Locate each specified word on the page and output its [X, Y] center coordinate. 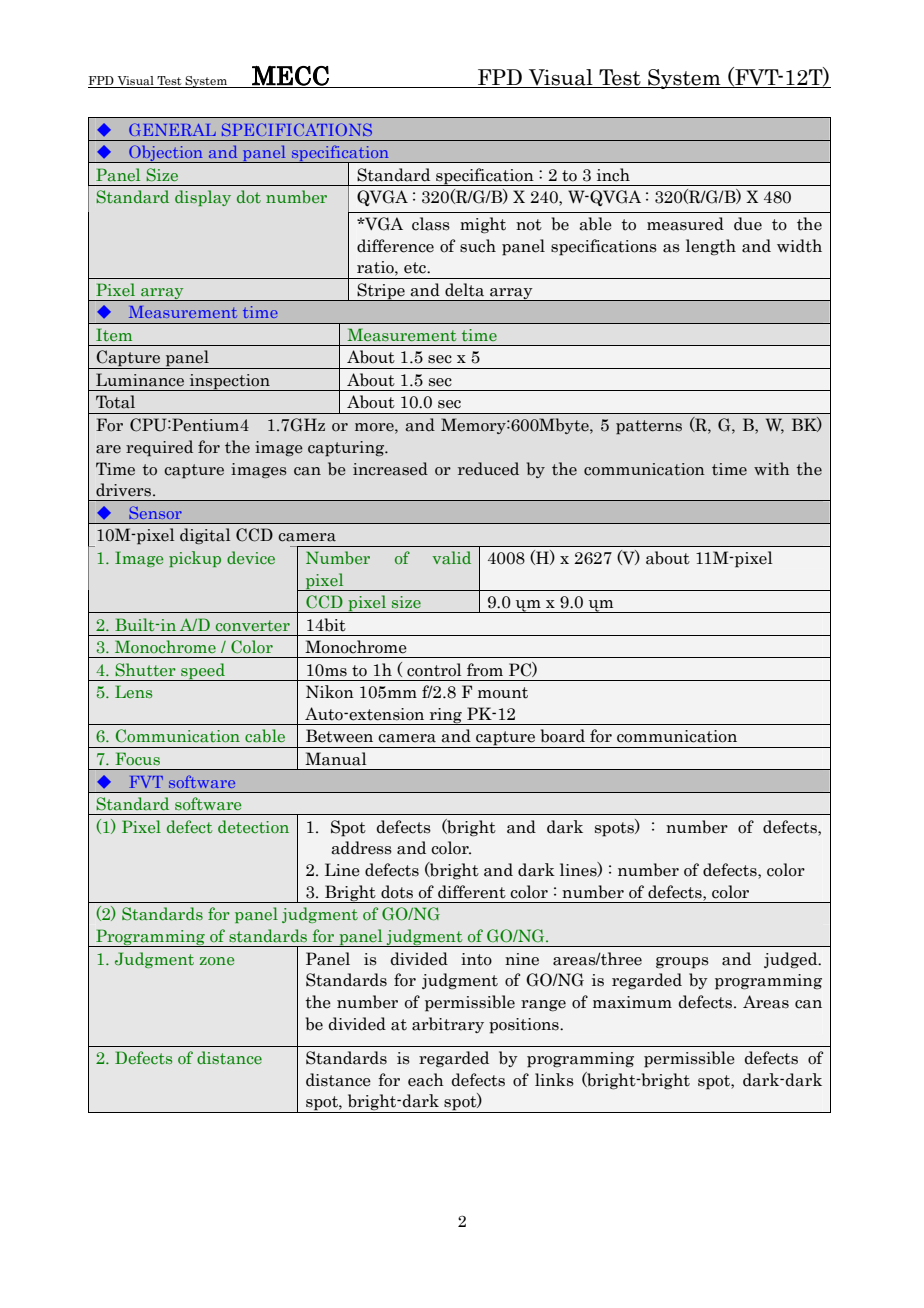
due [748, 224]
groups [682, 963]
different [472, 892]
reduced [488, 469]
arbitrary [448, 1025]
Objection [166, 154]
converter [253, 625]
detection [253, 826]
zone [217, 961]
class [431, 224]
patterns [649, 427]
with [772, 469]
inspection [229, 382]
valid [451, 557]
